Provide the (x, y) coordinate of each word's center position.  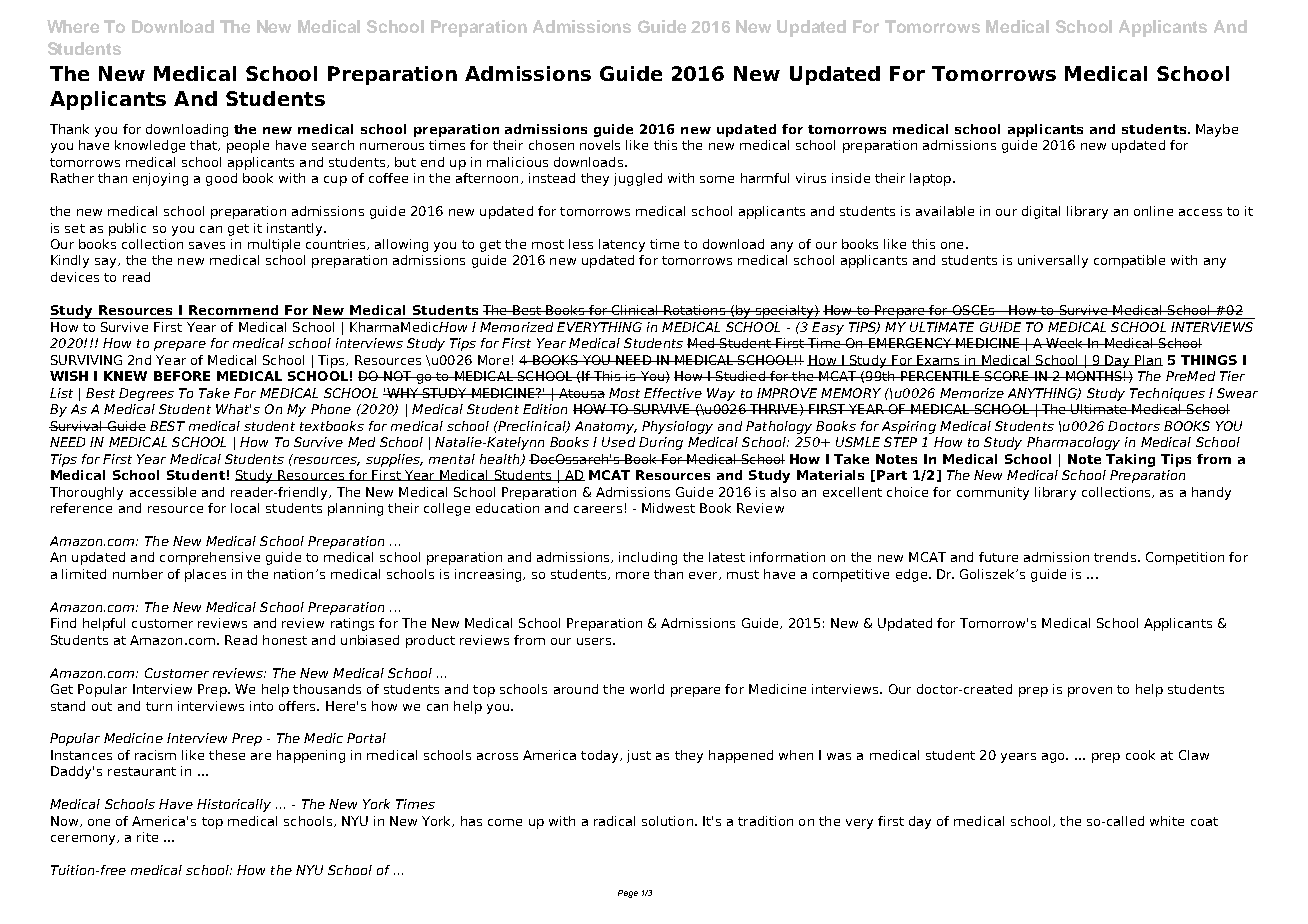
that (204, 145)
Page (628, 894)
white (1167, 821)
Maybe (1217, 130)
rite (147, 837)
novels (600, 145)
